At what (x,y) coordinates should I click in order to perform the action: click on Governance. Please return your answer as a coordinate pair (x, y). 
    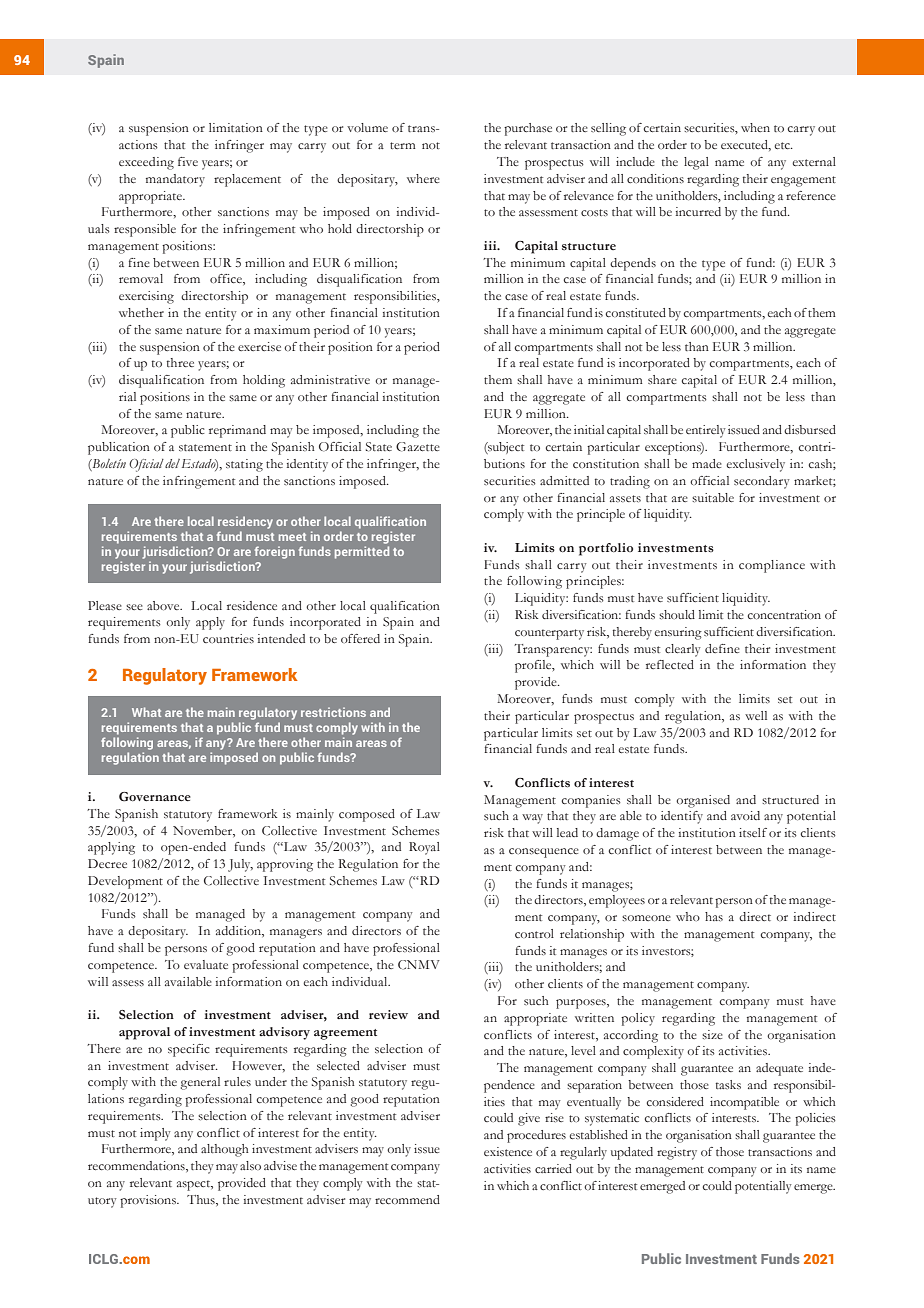
    Looking at the image, I should click on (155, 797).
